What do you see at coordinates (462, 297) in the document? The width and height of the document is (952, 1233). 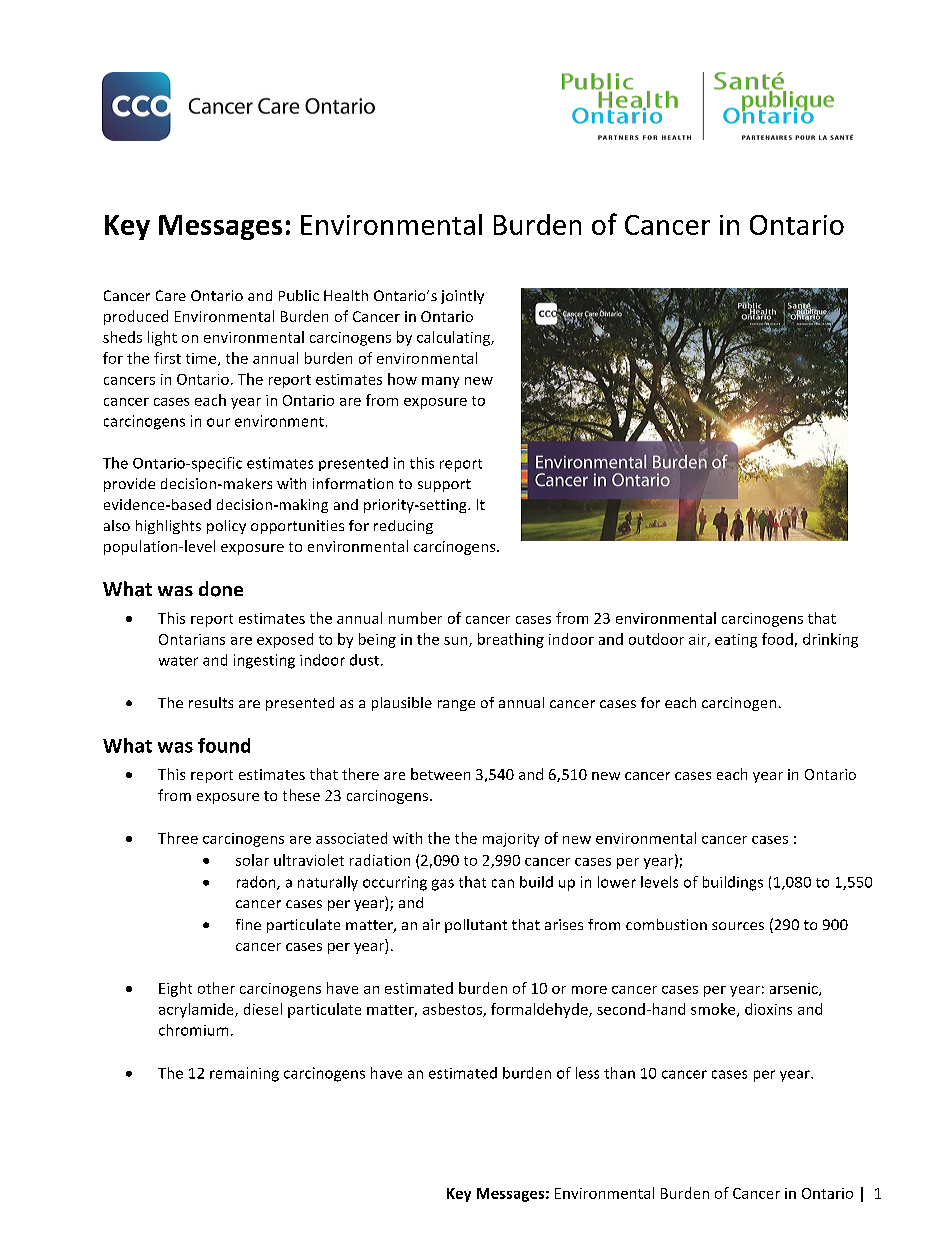 I see `jointly` at bounding box center [462, 297].
